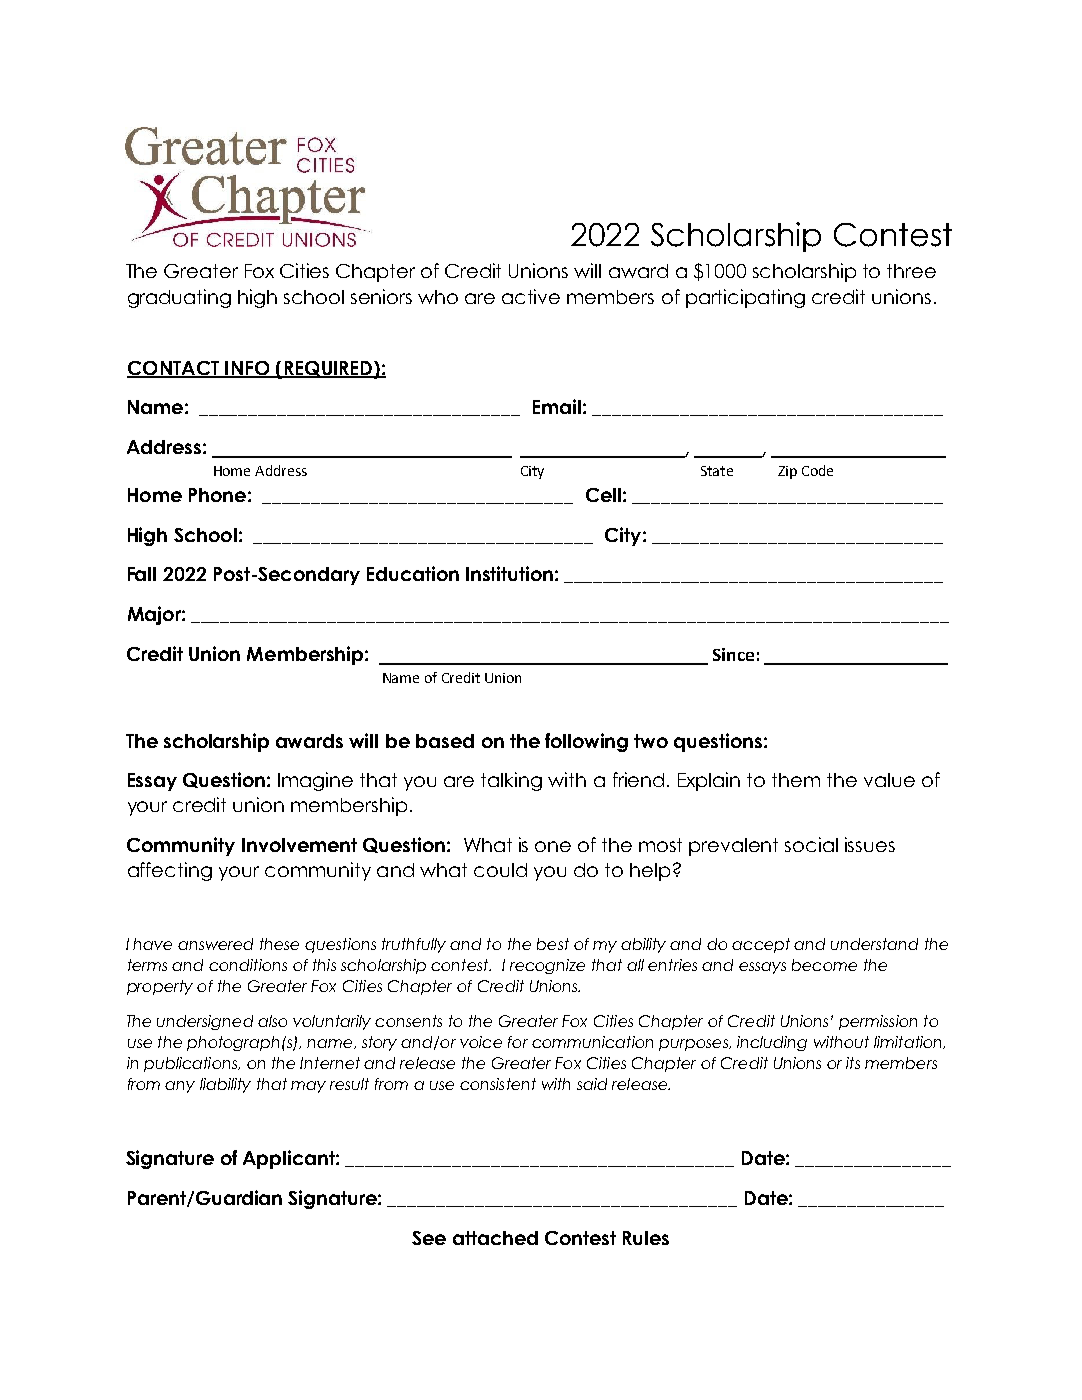 This screenshot has height=1400, width=1082. I want to click on active, so click(531, 296).
